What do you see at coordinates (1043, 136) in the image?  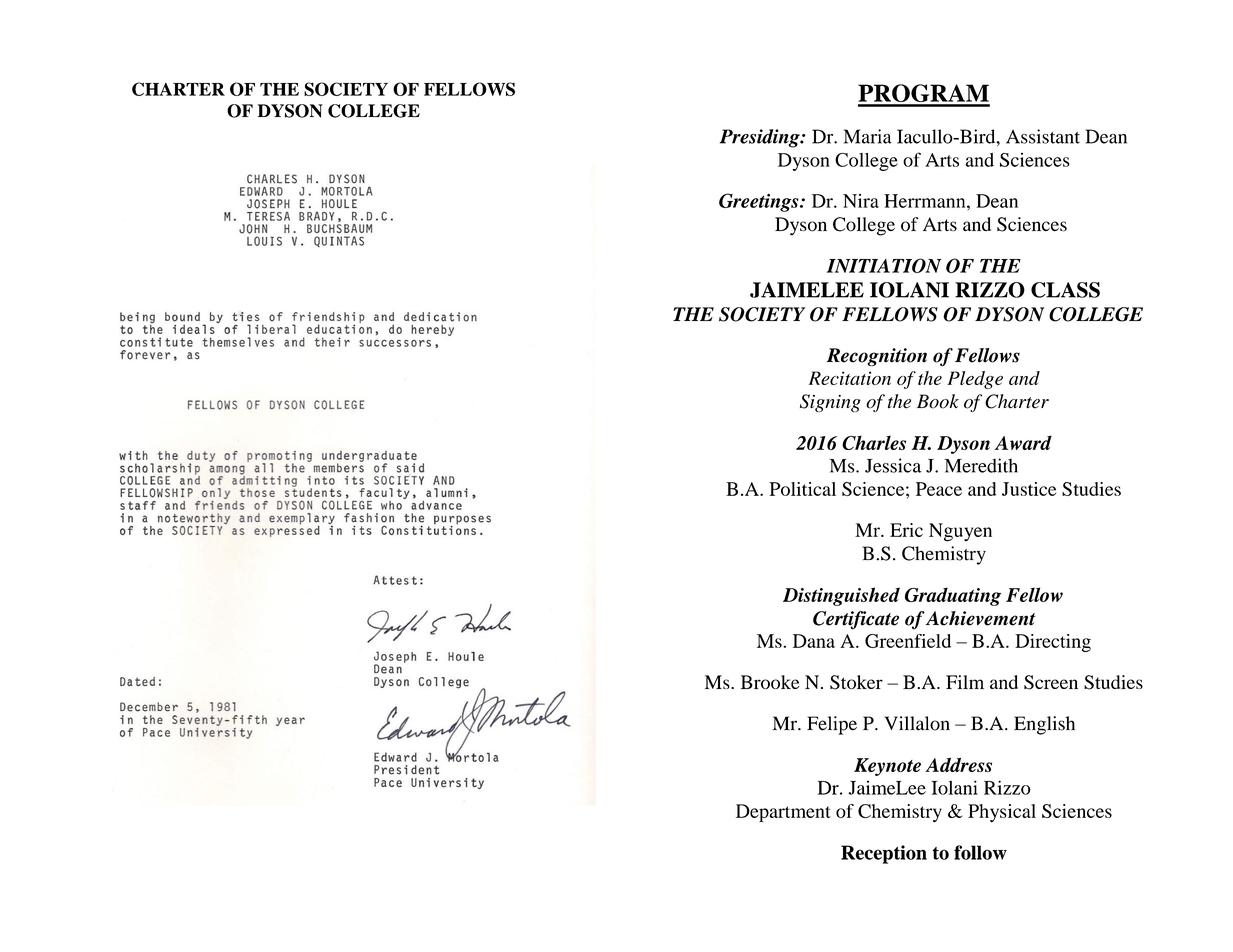 I see `Assistant` at bounding box center [1043, 136].
